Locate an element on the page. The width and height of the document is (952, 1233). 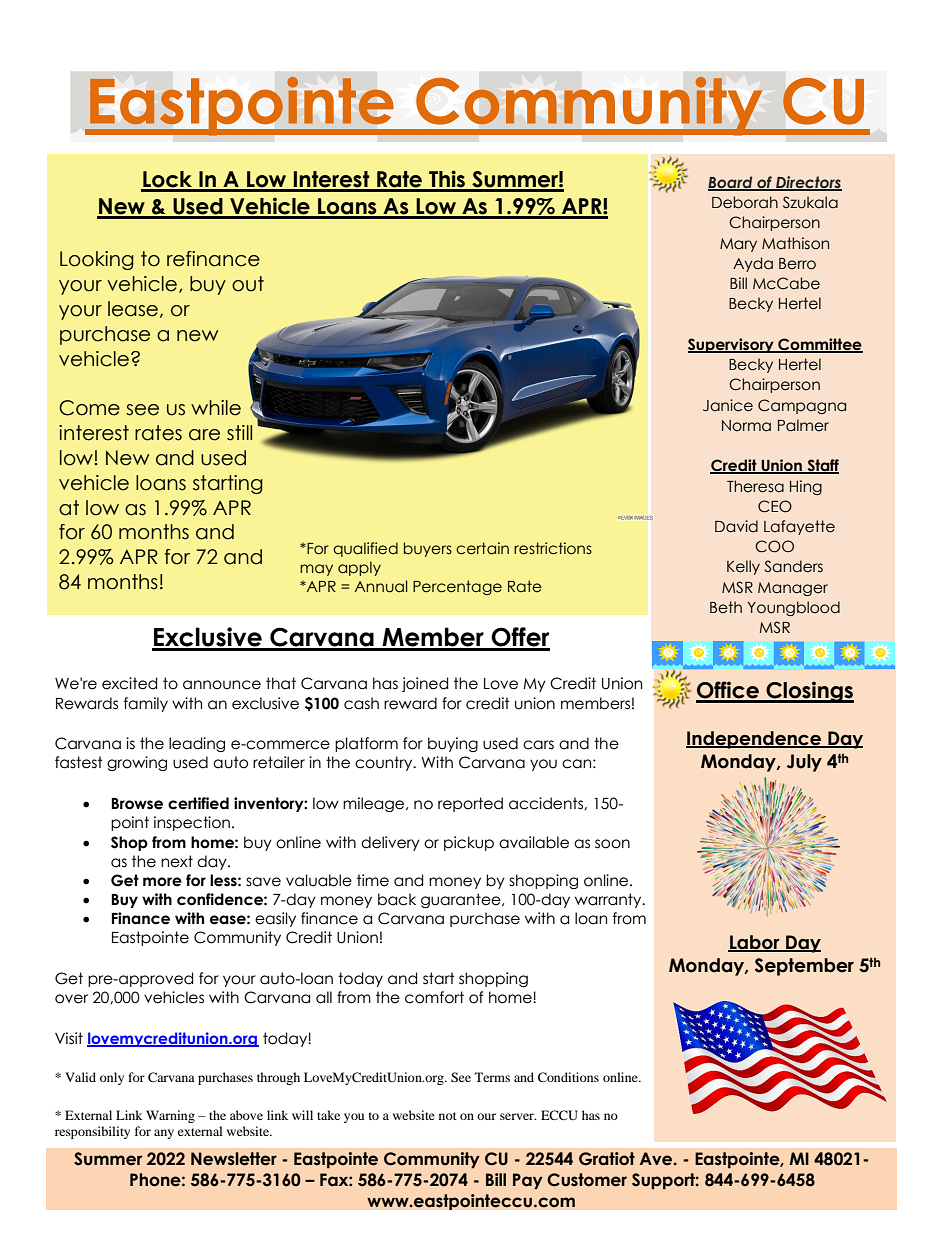
Customer is located at coordinates (587, 1180).
